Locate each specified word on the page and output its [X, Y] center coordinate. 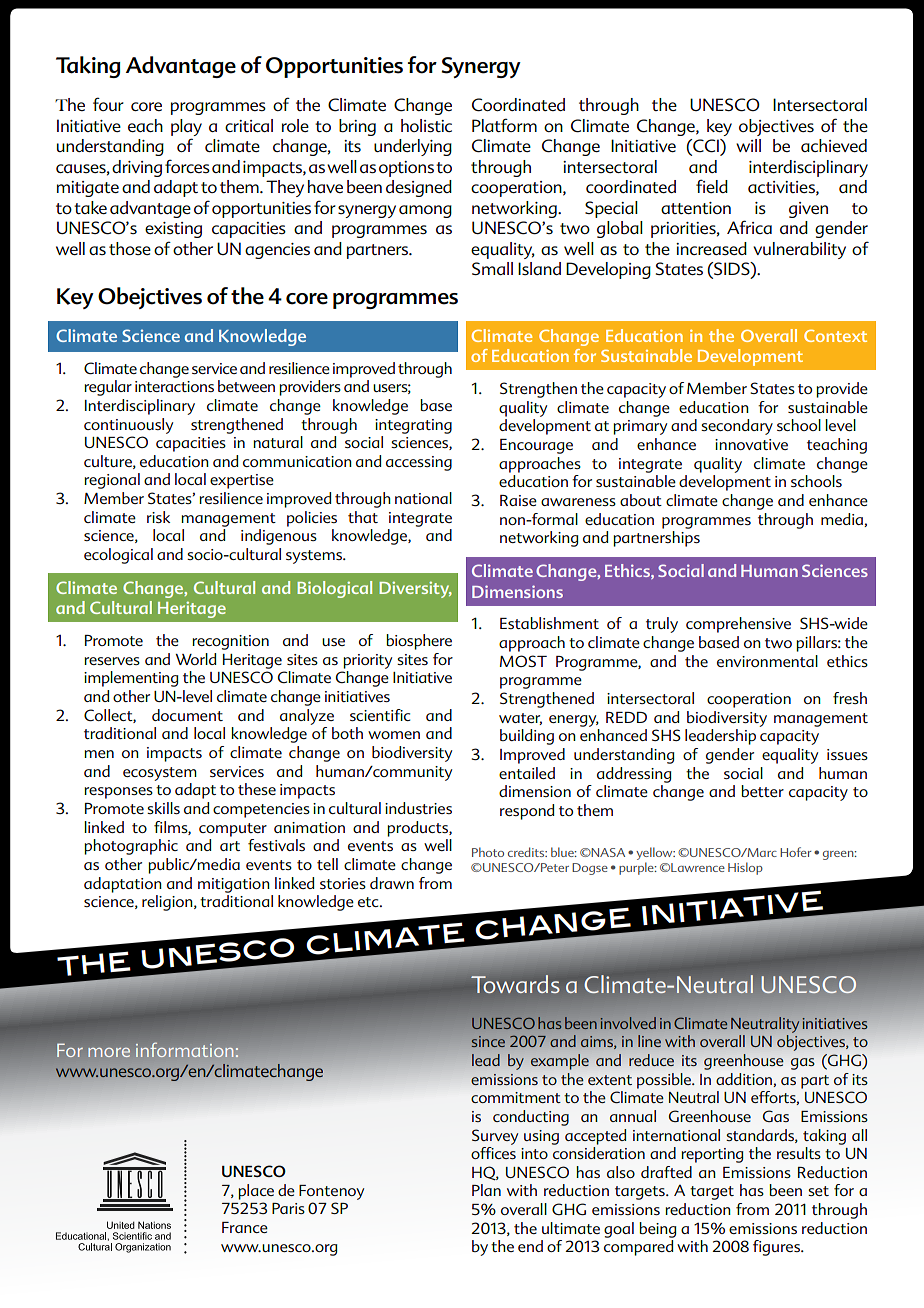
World [195, 659]
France [245, 1227]
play [186, 127]
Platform [504, 125]
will [748, 145]
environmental [767, 661]
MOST [523, 661]
